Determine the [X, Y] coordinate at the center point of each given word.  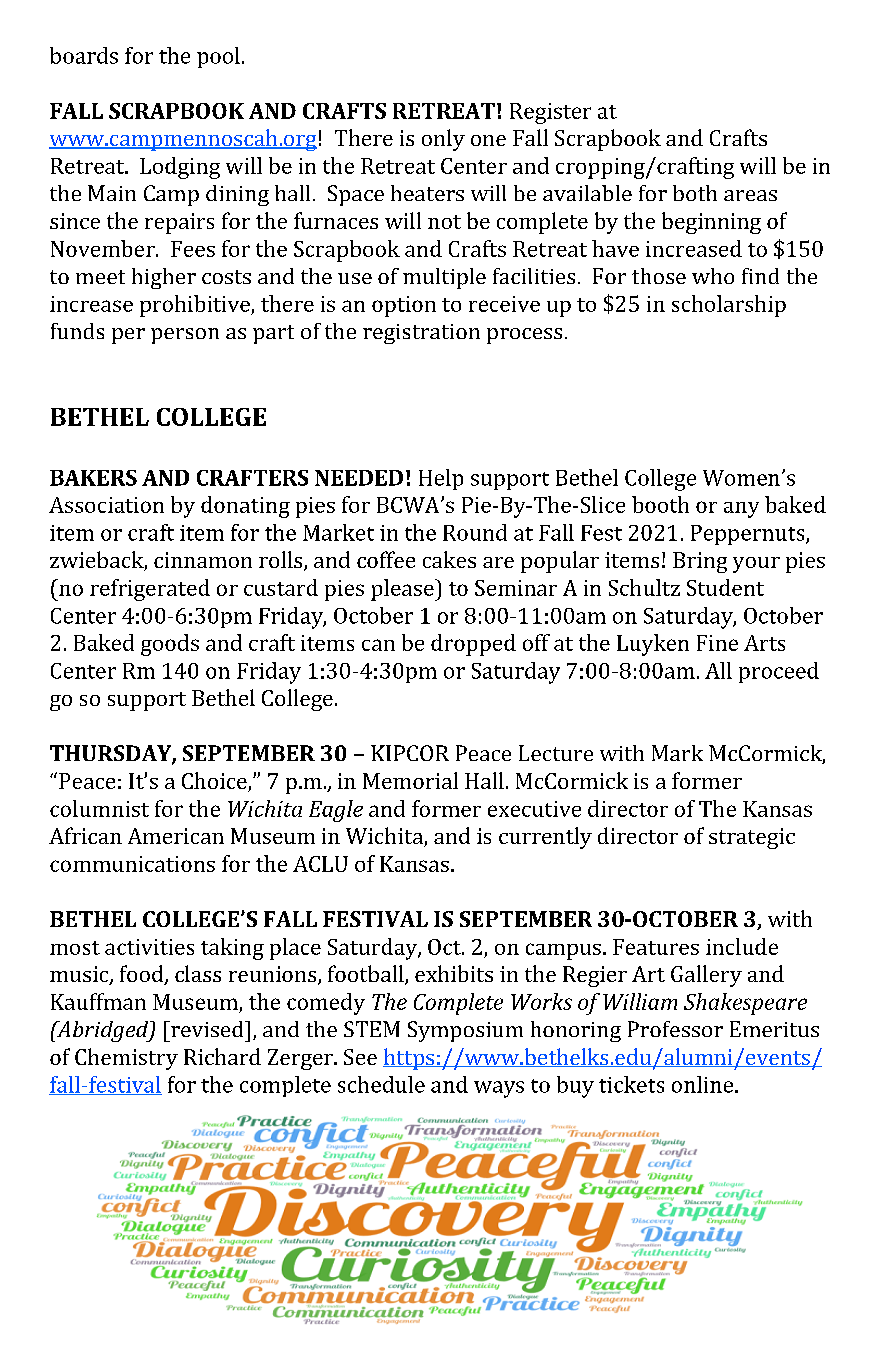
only [443, 140]
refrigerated [150, 590]
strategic [752, 838]
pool [218, 57]
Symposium [465, 1031]
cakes [449, 559]
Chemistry [126, 1059]
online [704, 1084]
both [695, 193]
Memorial [410, 780]
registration [421, 334]
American [176, 836]
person [185, 336]
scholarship [729, 306]
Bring [700, 562]
